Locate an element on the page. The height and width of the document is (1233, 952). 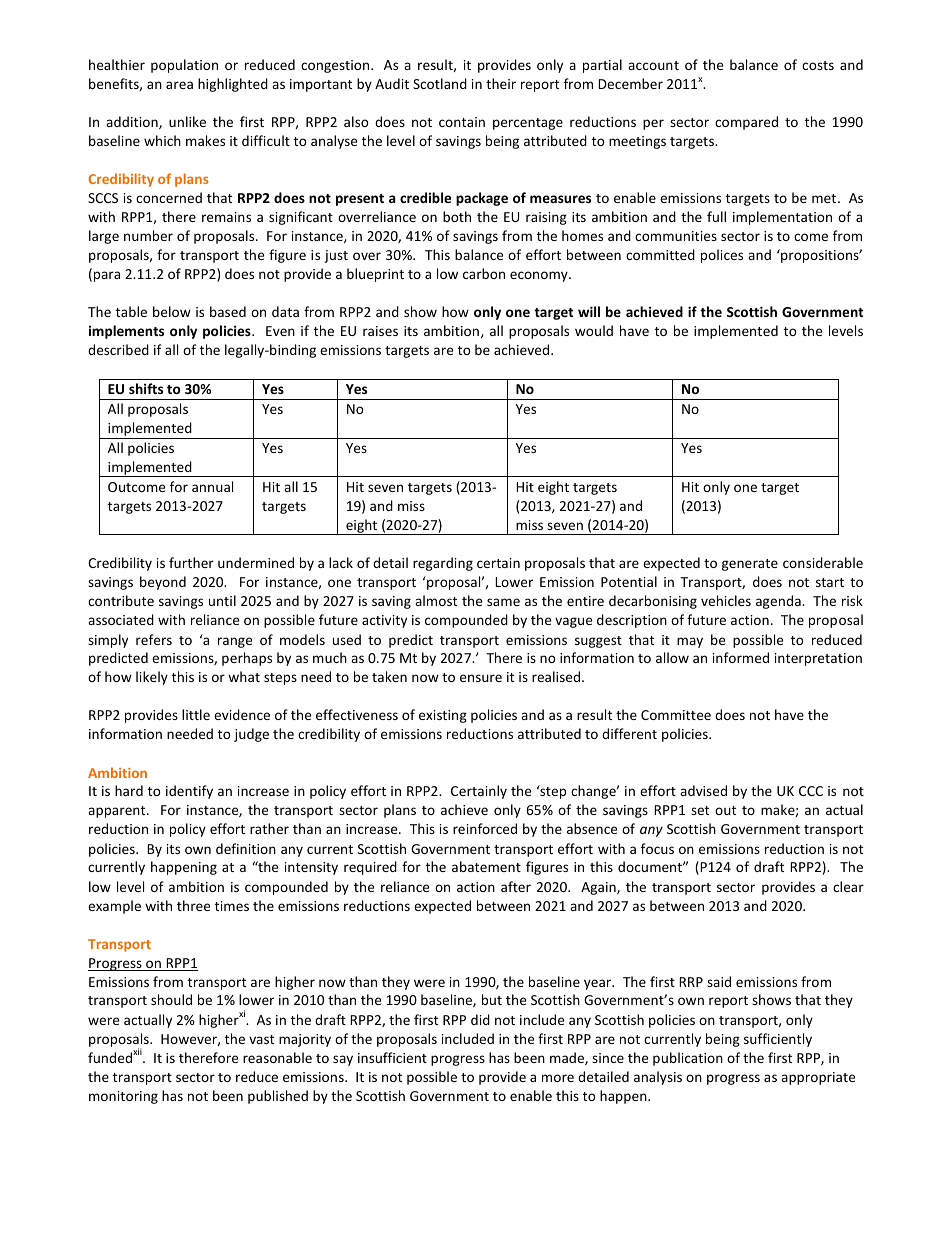
set is located at coordinates (700, 810).
